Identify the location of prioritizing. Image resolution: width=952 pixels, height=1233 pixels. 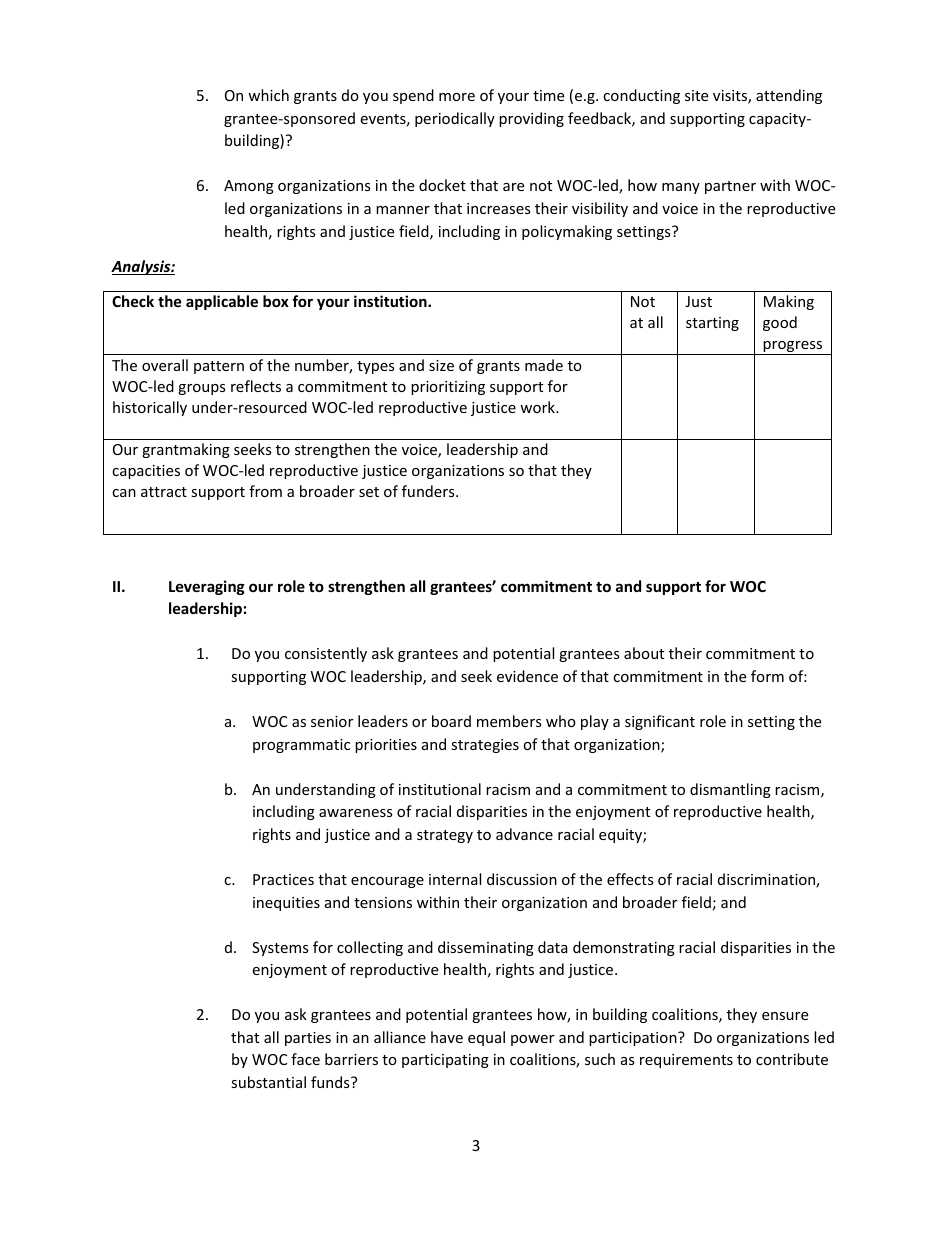
(448, 388).
